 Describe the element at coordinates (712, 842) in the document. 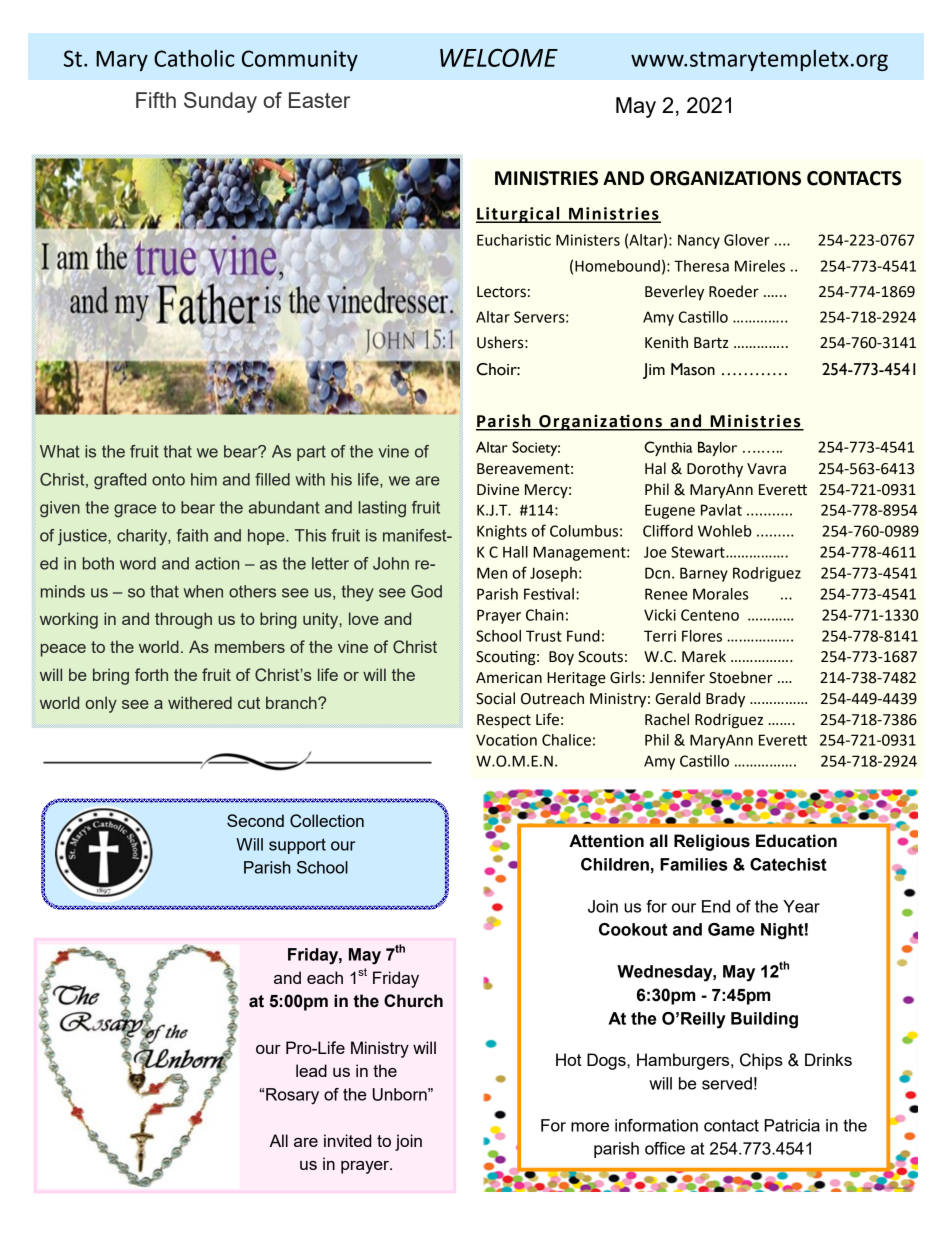

I see `Religious` at that location.
